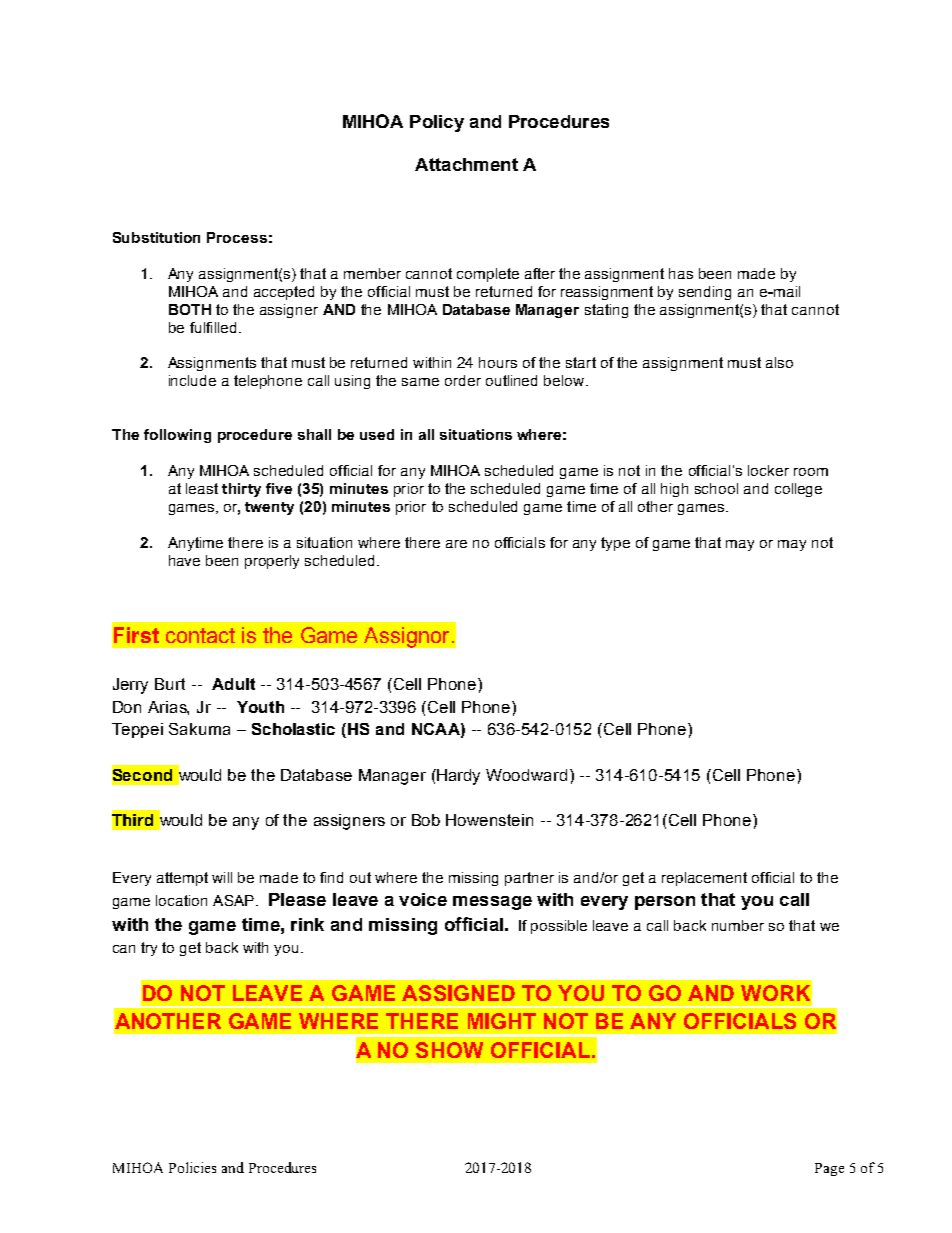 This screenshot has width=952, height=1233. I want to click on Policies, so click(192, 1167).
